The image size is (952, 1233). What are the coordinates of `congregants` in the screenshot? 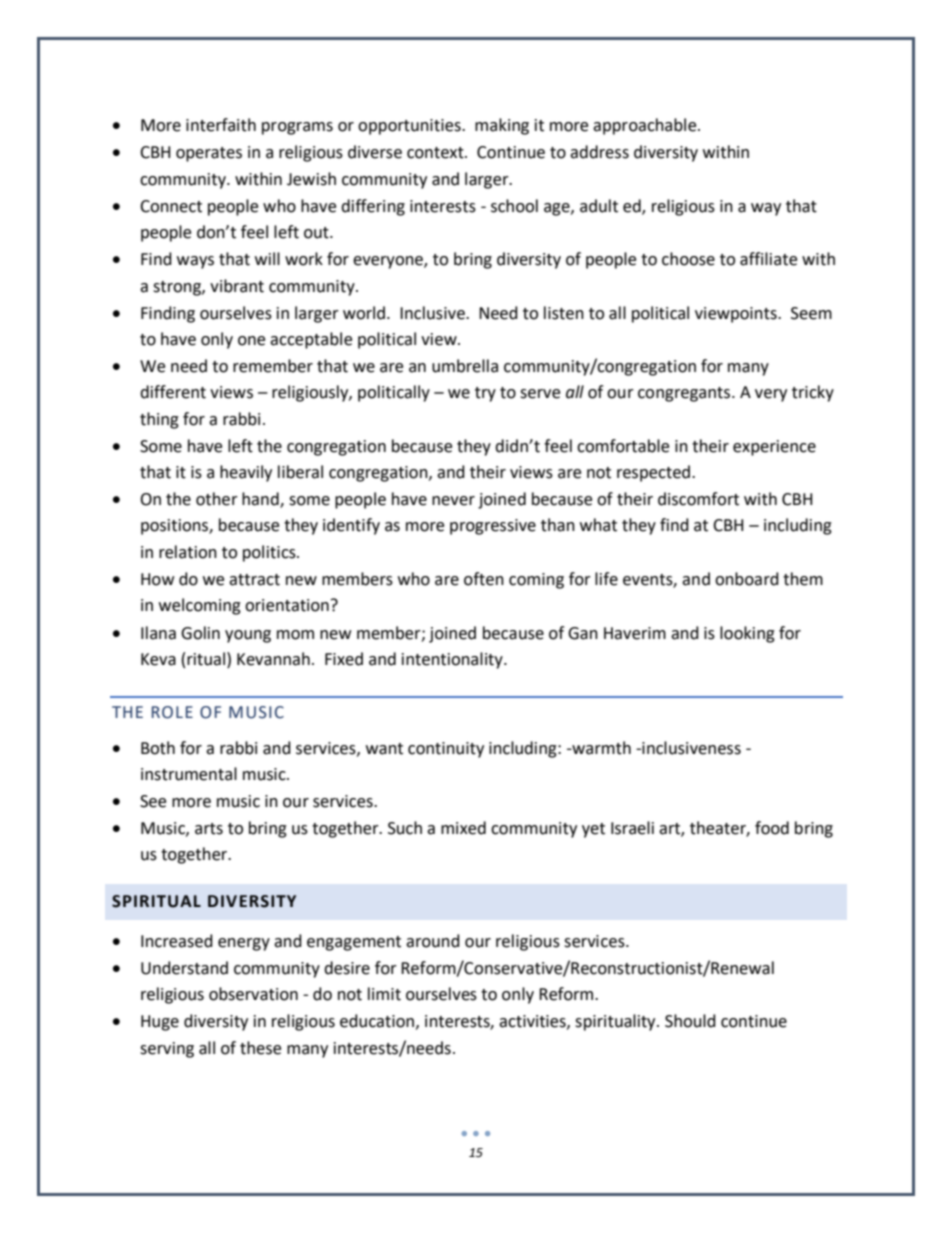 It's located at (685, 394).
